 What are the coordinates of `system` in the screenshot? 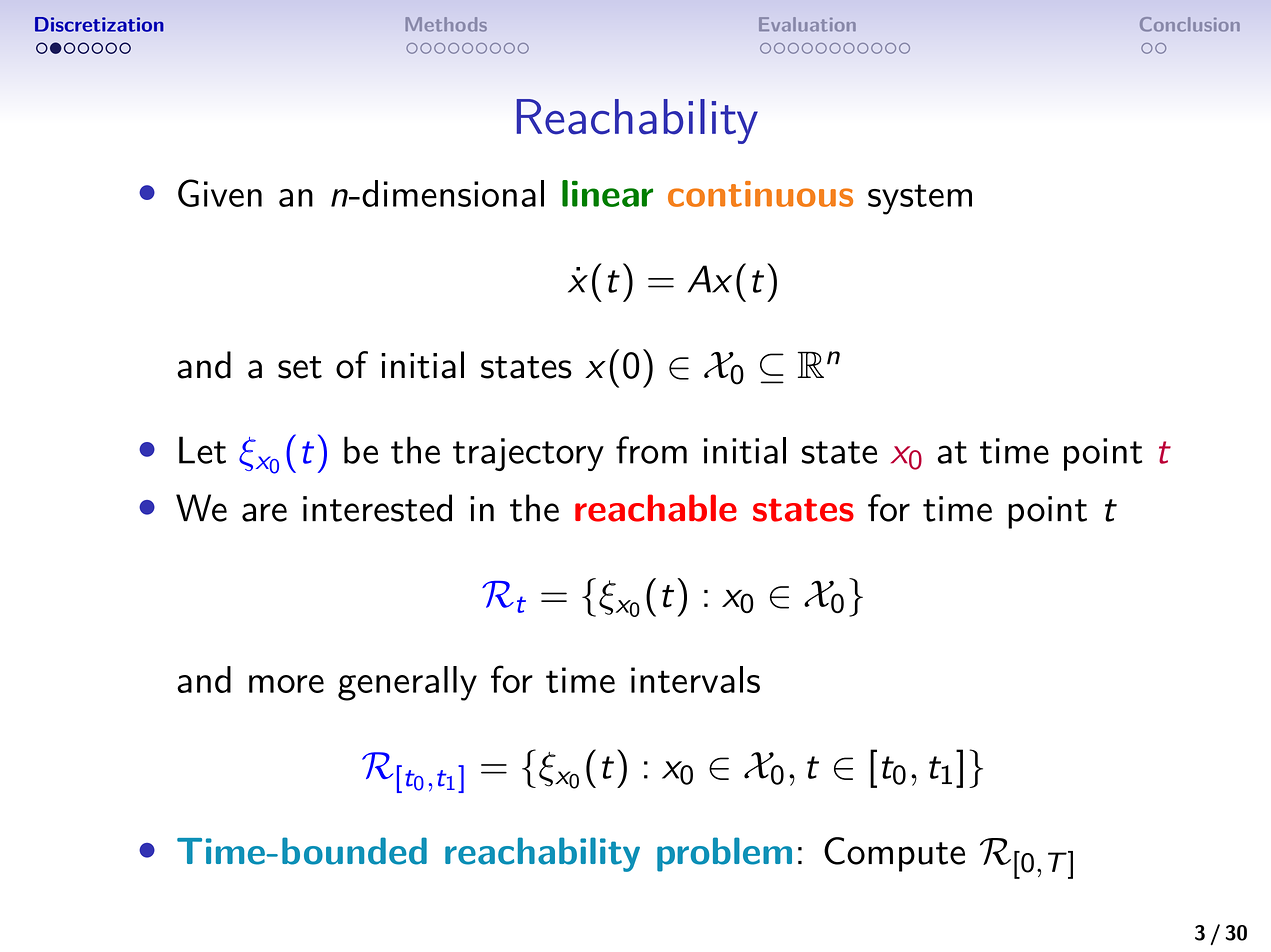 It's located at (920, 199).
